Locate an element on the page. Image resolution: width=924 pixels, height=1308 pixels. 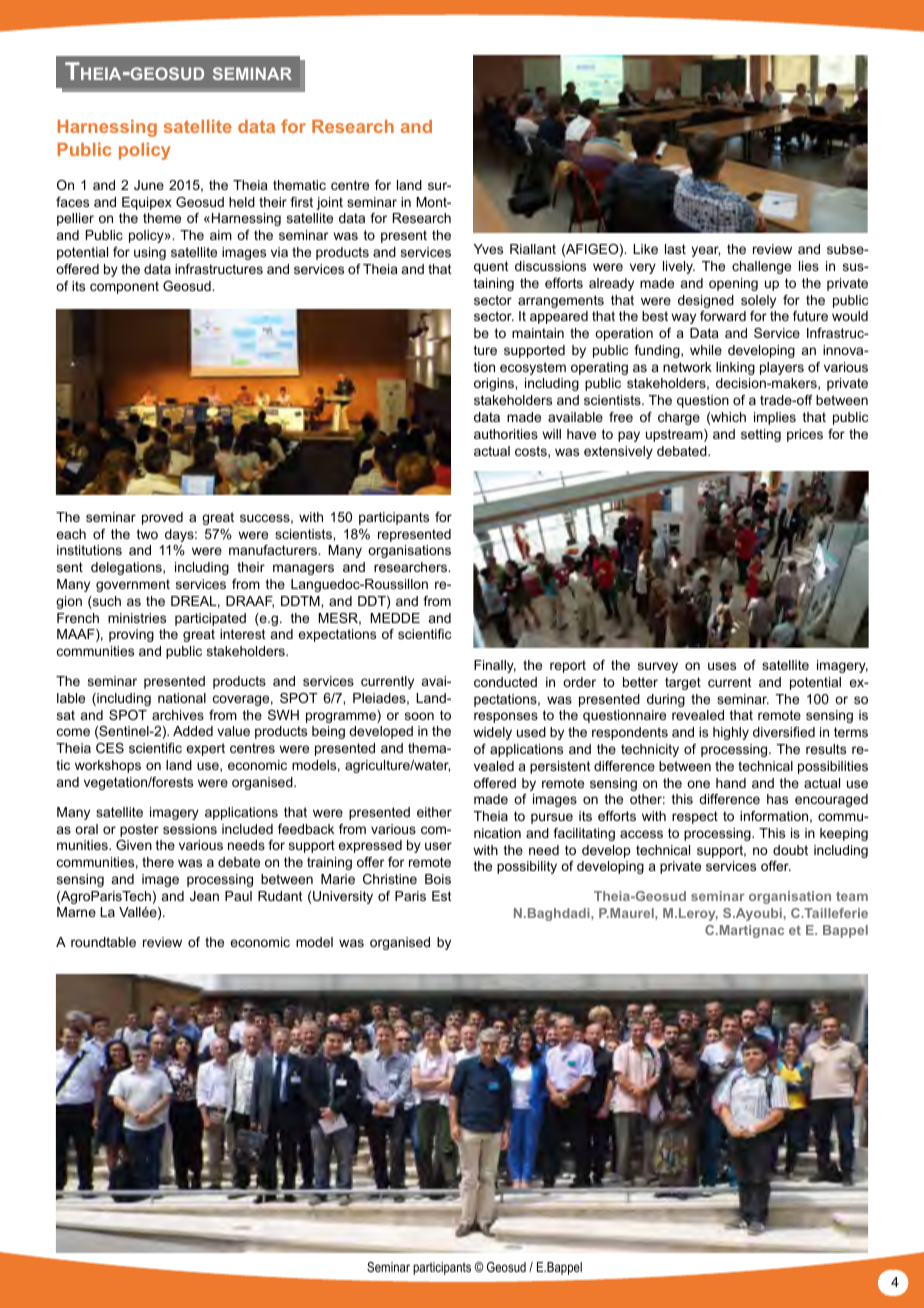
Yves is located at coordinates (488, 249).
